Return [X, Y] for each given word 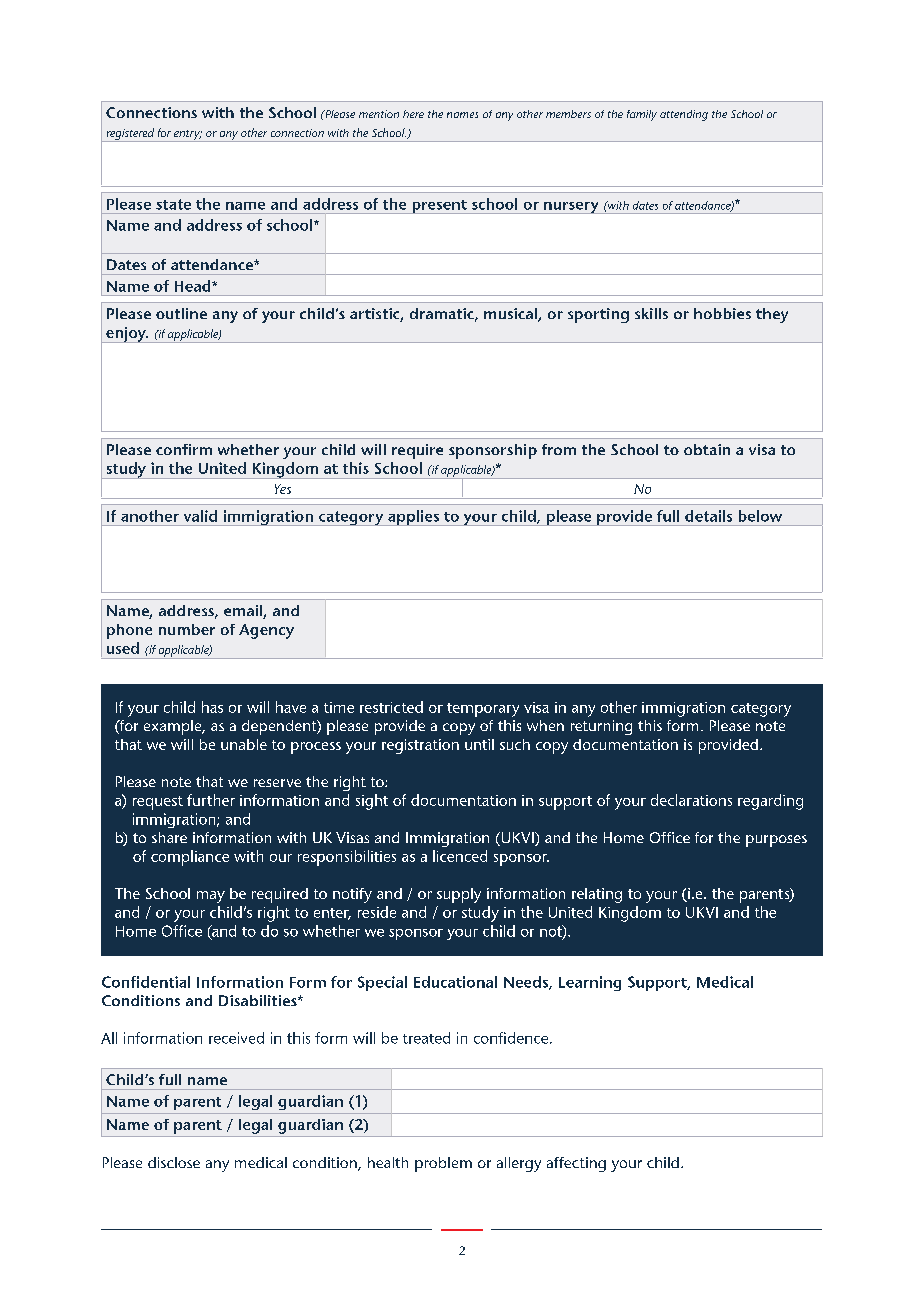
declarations [691, 800]
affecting [576, 1164]
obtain [707, 449]
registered [130, 135]
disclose [174, 1162]
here [413, 114]
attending [684, 115]
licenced [460, 856]
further [211, 800]
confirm [184, 449]
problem [443, 1164]
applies [414, 518]
